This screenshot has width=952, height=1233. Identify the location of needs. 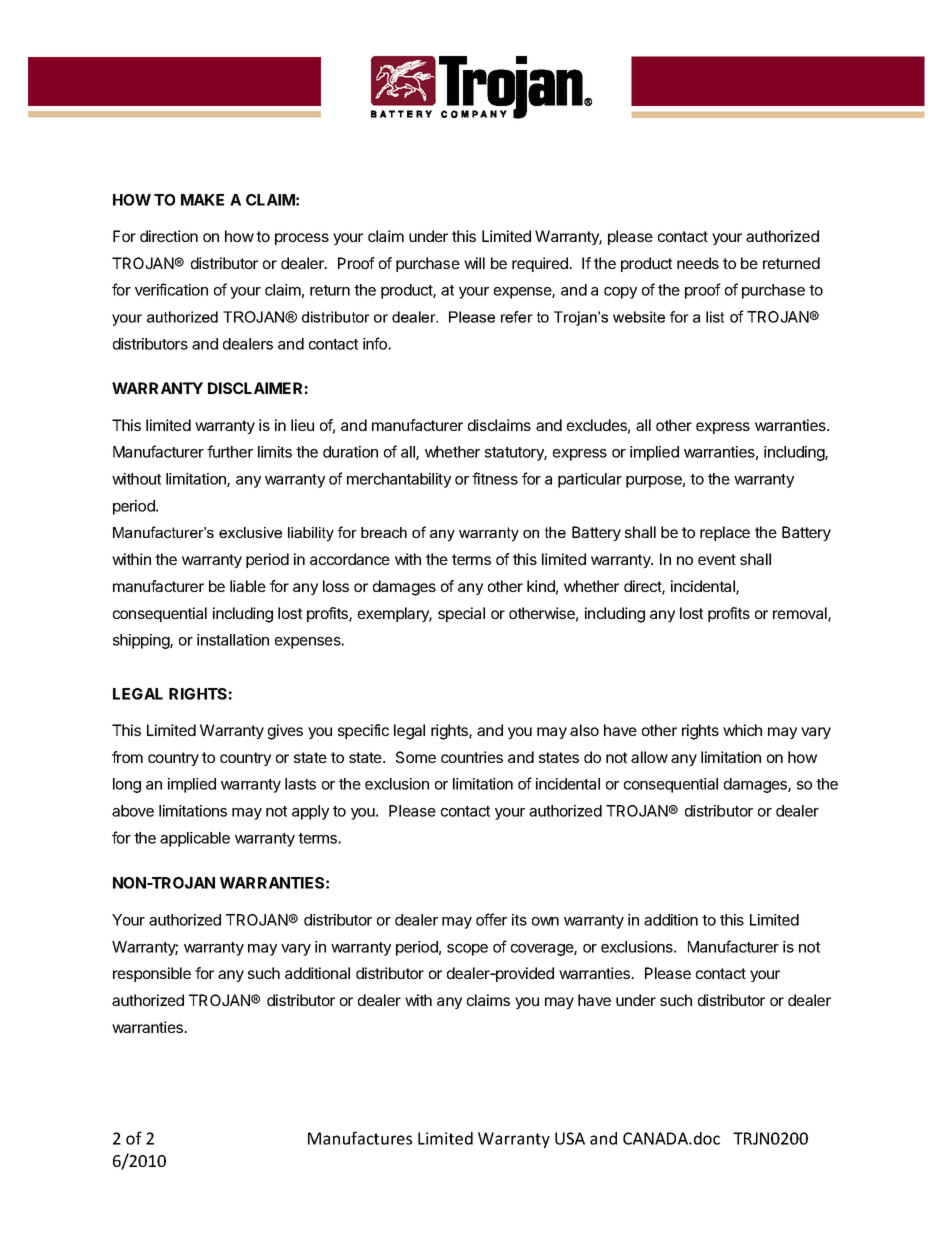
(698, 263).
